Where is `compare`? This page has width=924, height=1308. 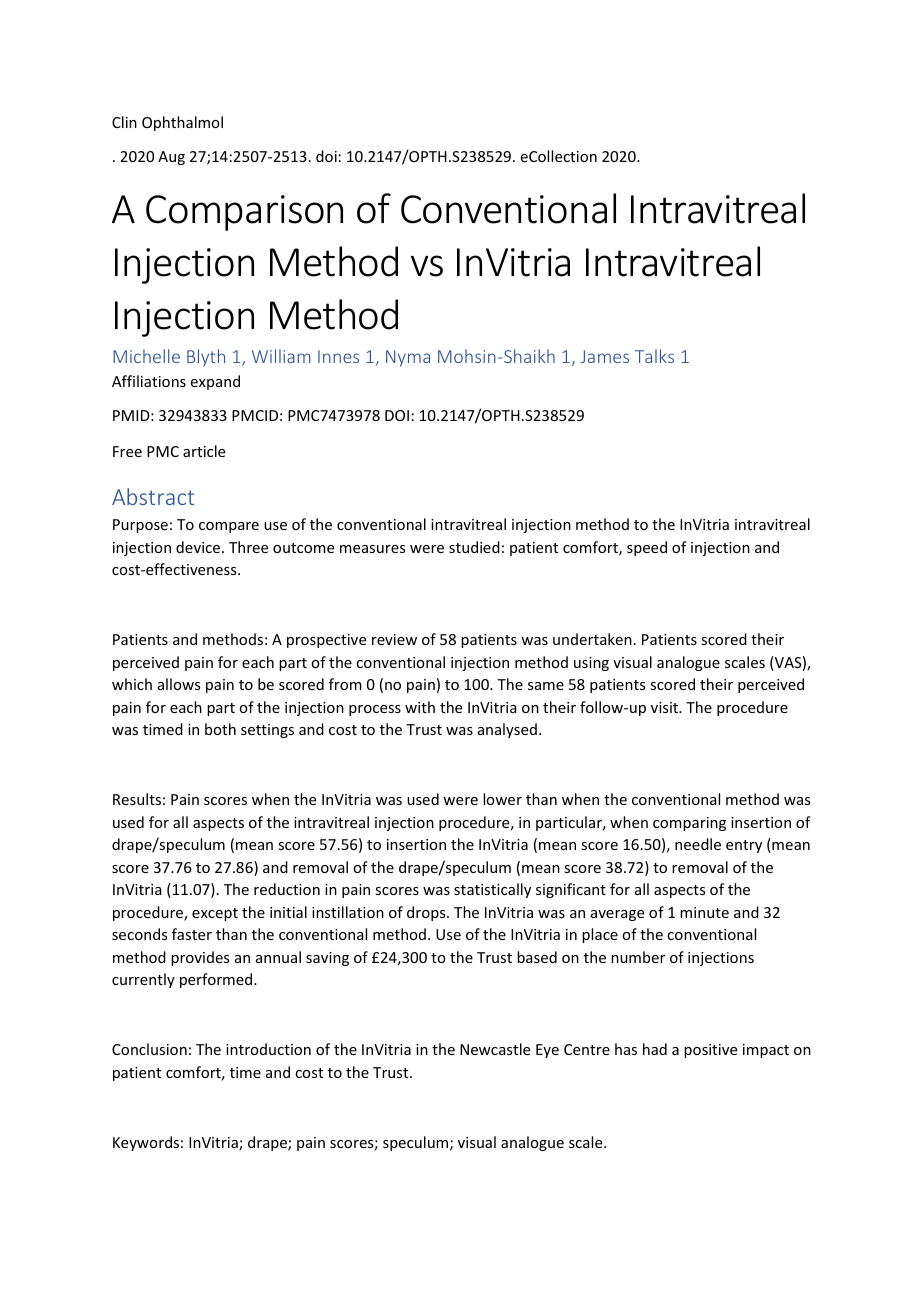
compare is located at coordinates (229, 527).
